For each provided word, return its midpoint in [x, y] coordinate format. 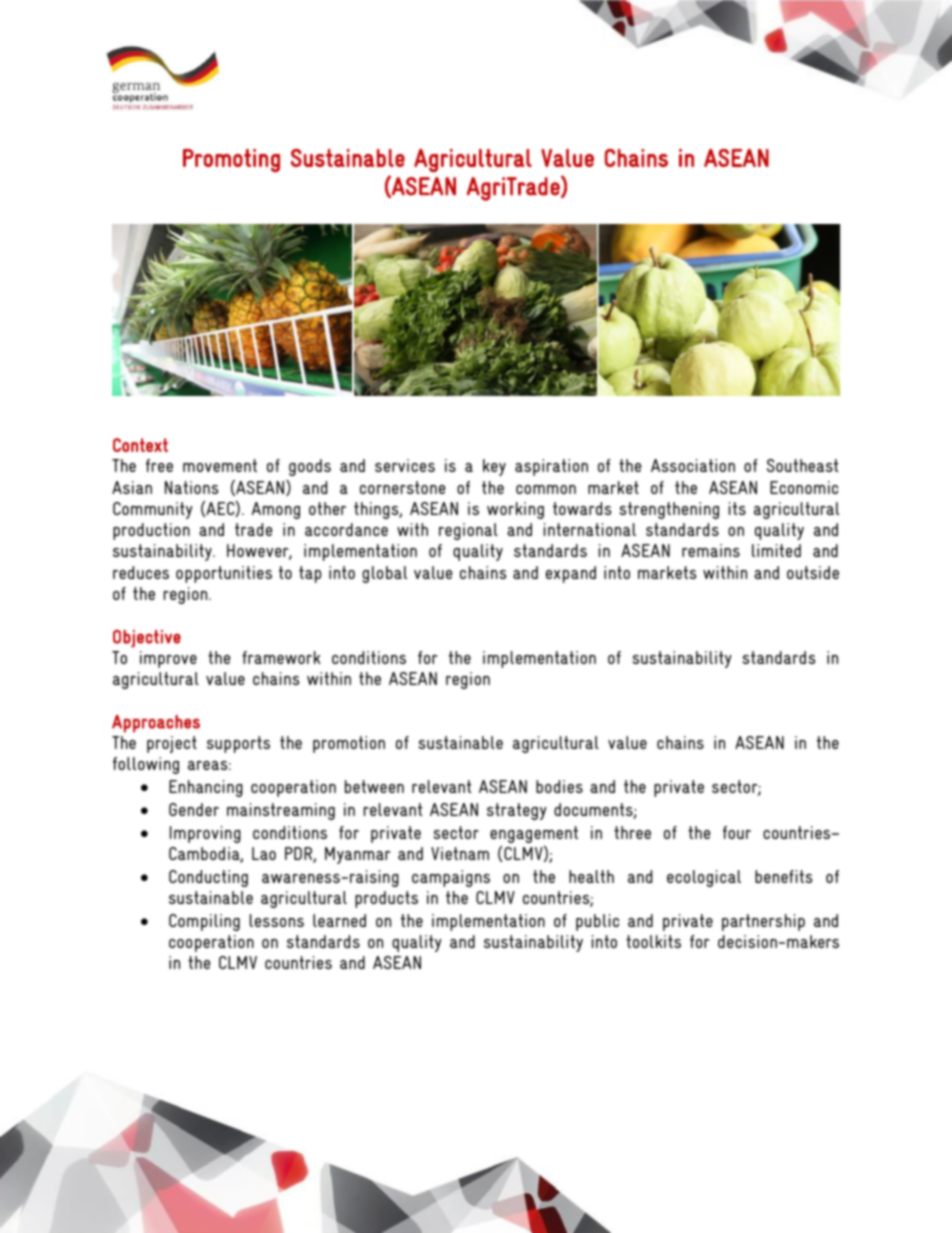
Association [693, 465]
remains [711, 550]
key [494, 467]
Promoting [231, 160]
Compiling [204, 922]
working [515, 510]
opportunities [224, 574]
